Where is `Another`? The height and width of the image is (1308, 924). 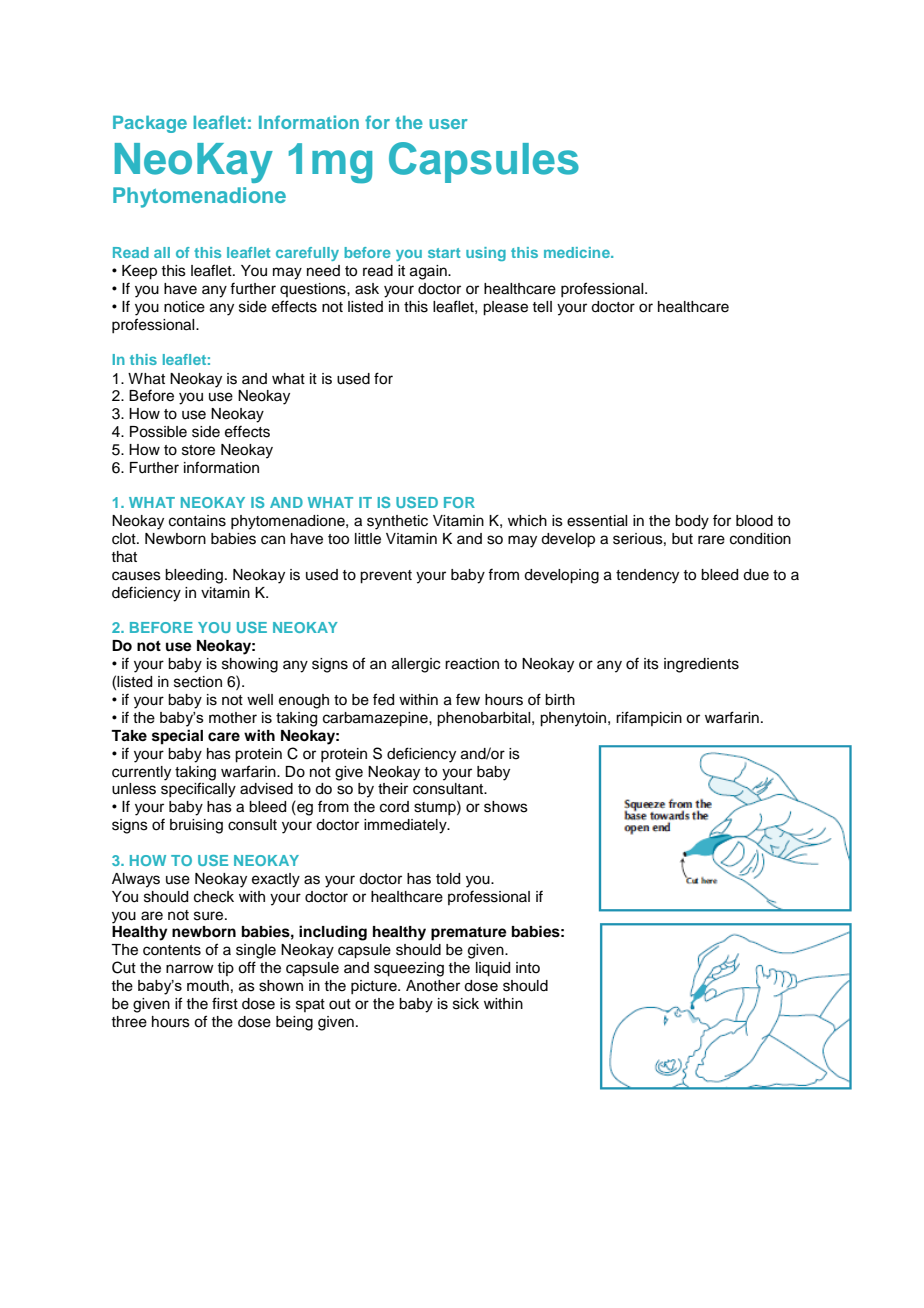 Another is located at coordinates (433, 986).
